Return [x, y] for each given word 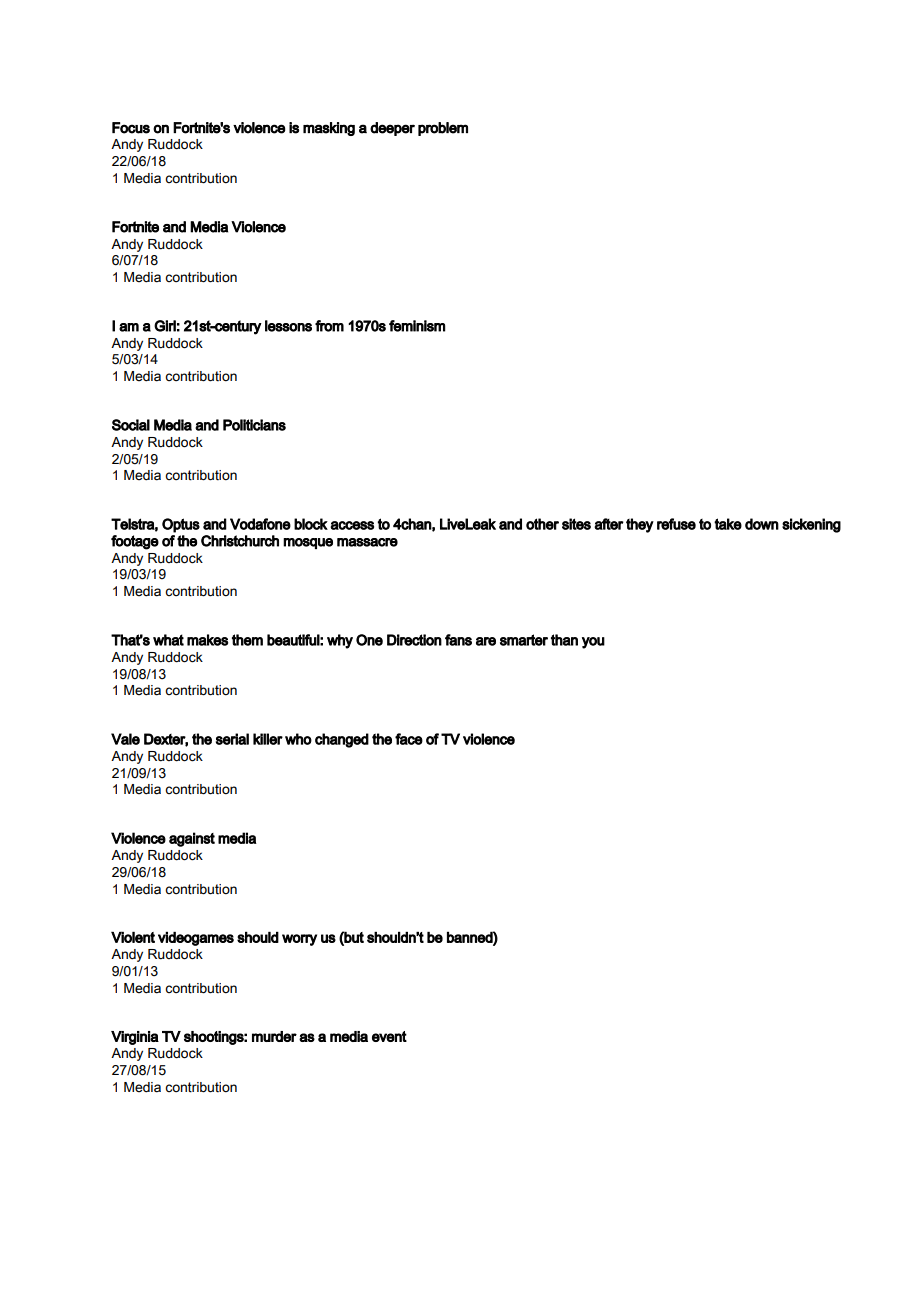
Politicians [254, 425]
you [593, 643]
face [409, 739]
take [728, 524]
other [542, 524]
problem [443, 129]
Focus [131, 128]
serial [232, 739]
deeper [392, 129]
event [389, 1036]
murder [274, 1036]
